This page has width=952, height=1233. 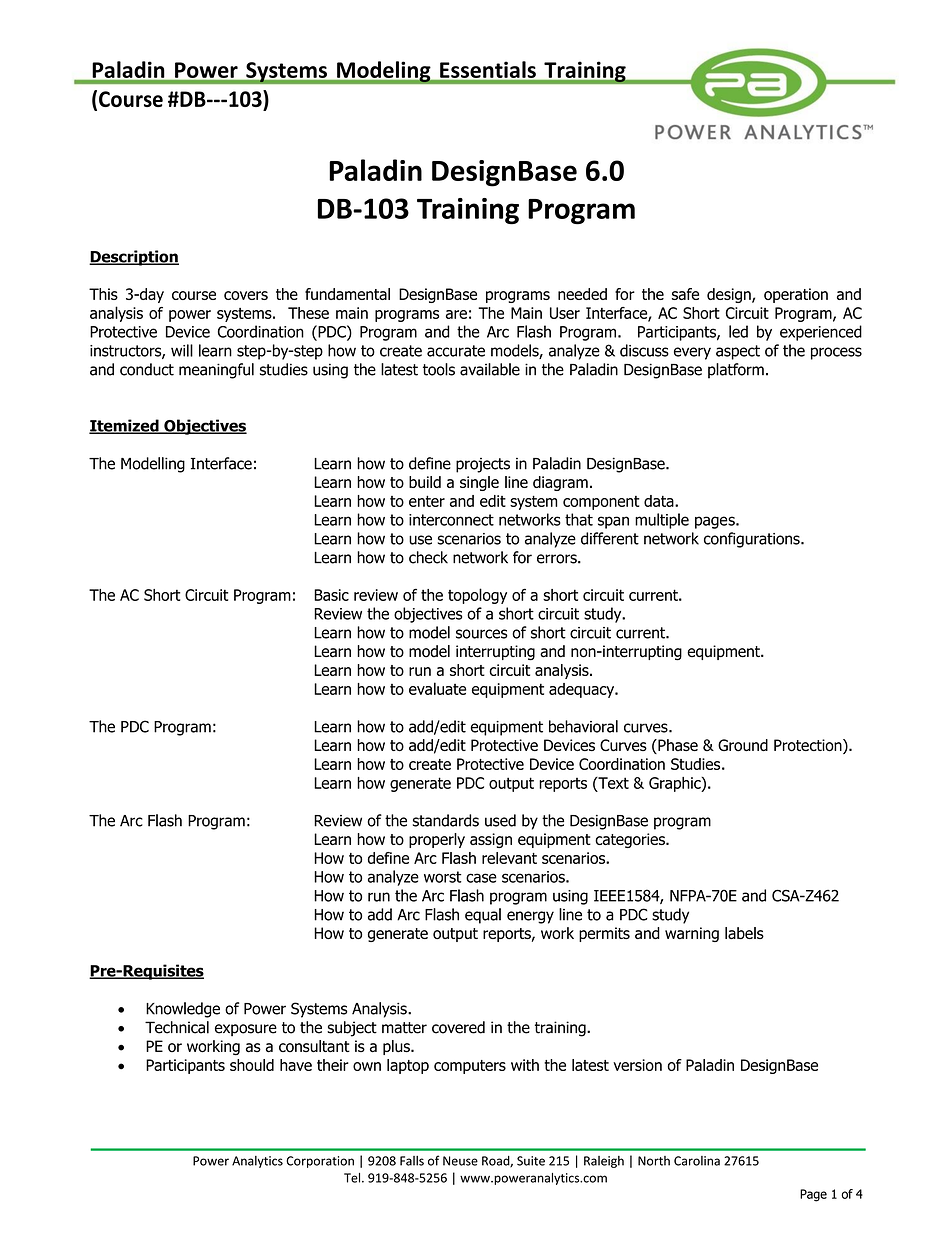 What do you see at coordinates (753, 540) in the page?
I see `configurations` at bounding box center [753, 540].
